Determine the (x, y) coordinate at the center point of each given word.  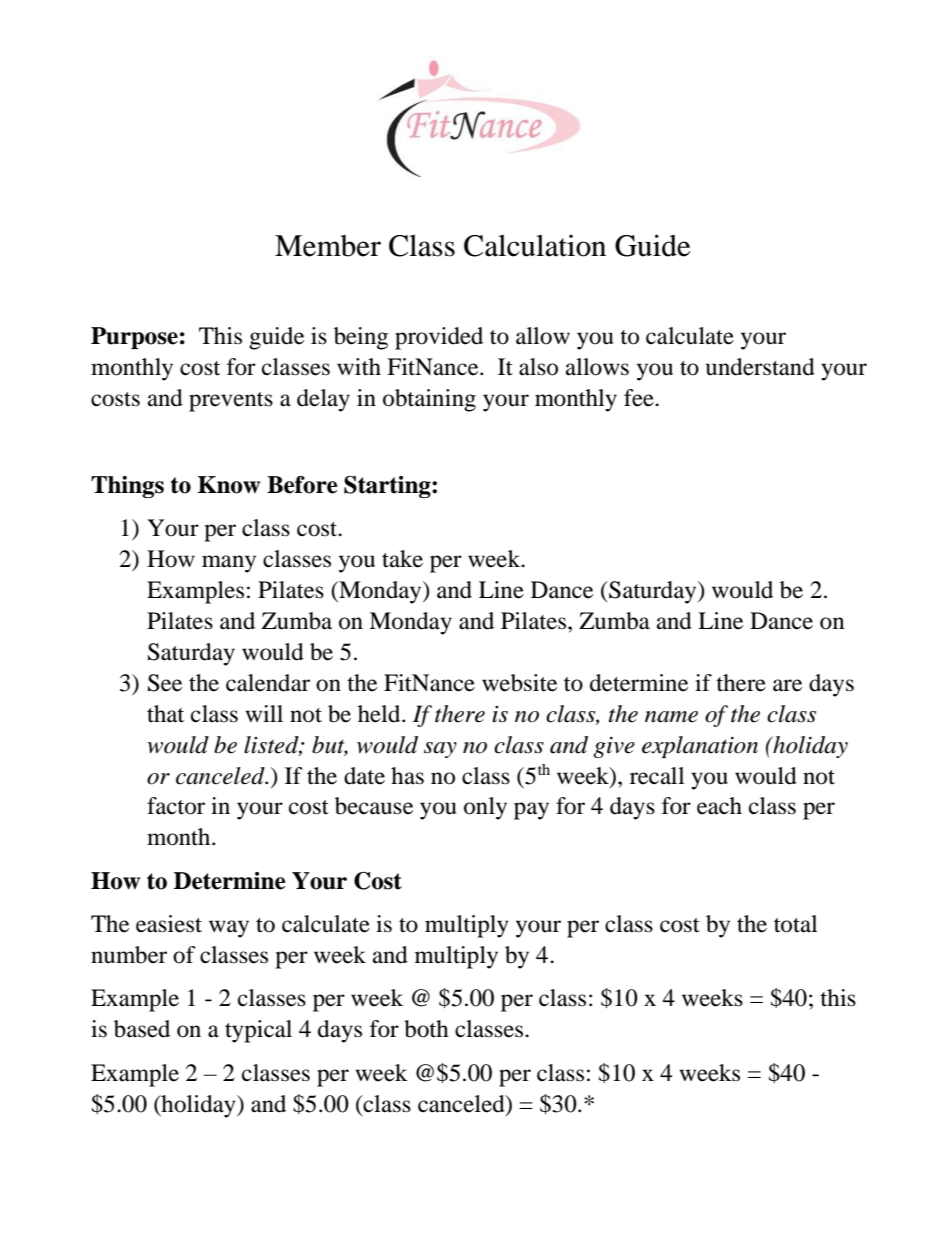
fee (640, 398)
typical (258, 1031)
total (795, 924)
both (426, 1029)
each (719, 806)
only (485, 808)
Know (229, 485)
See (165, 683)
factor (176, 806)
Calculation (535, 245)
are (787, 685)
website (519, 683)
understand (760, 367)
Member (328, 246)
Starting (388, 487)
